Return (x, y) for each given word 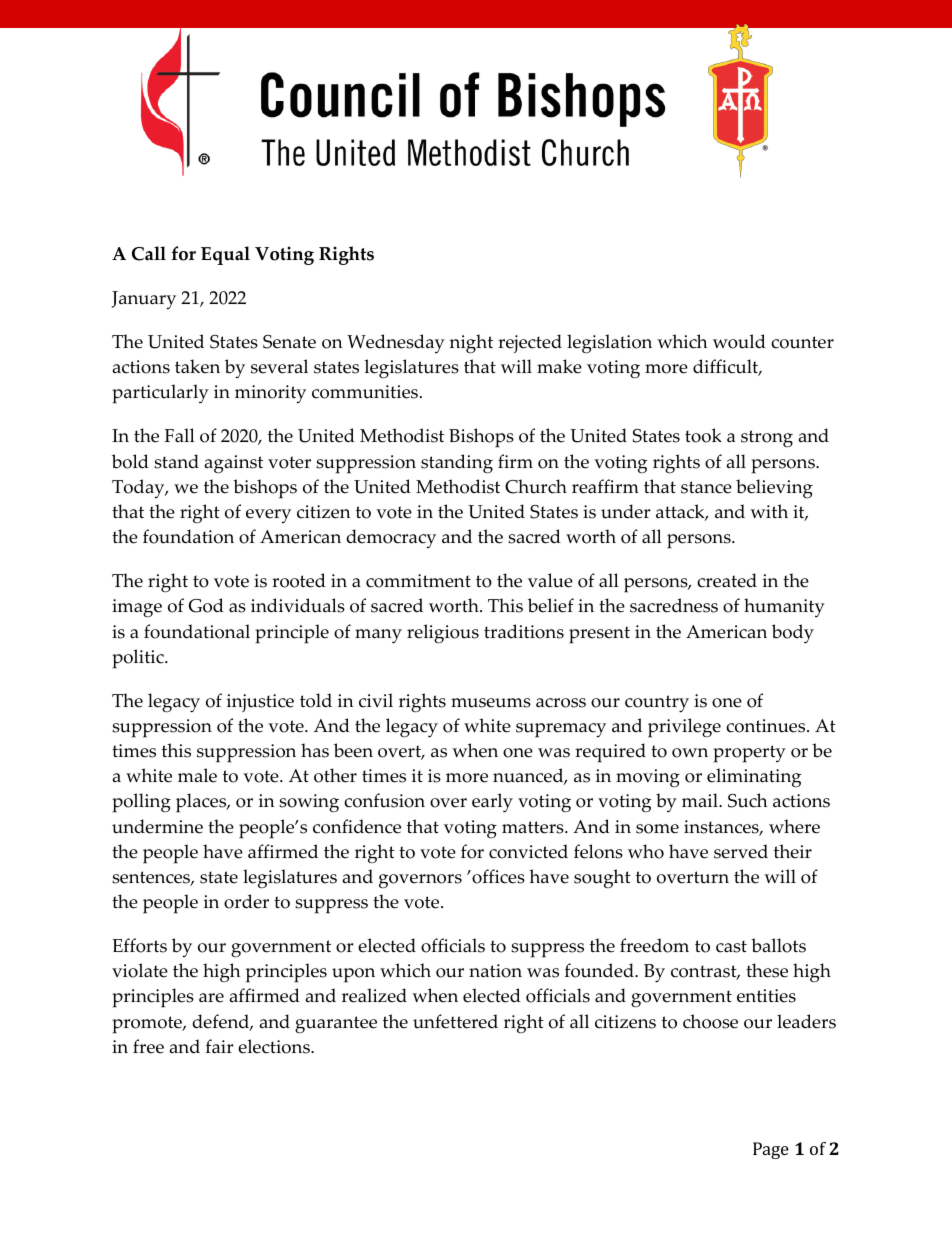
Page (771, 1150)
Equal (225, 255)
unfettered (455, 1021)
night (471, 344)
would (739, 341)
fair (219, 1046)
